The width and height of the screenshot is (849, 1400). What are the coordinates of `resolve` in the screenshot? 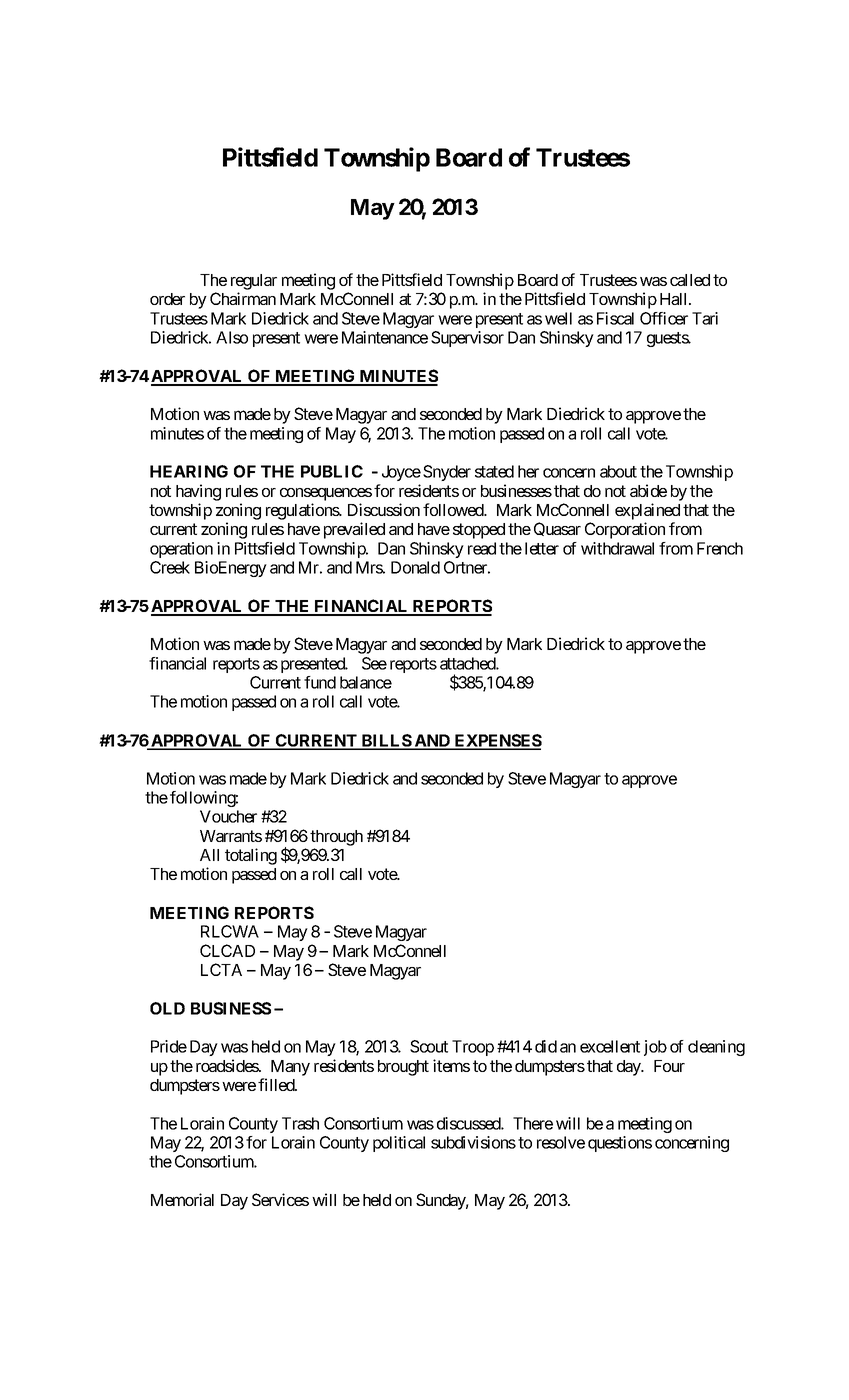 It's located at (561, 1142).
